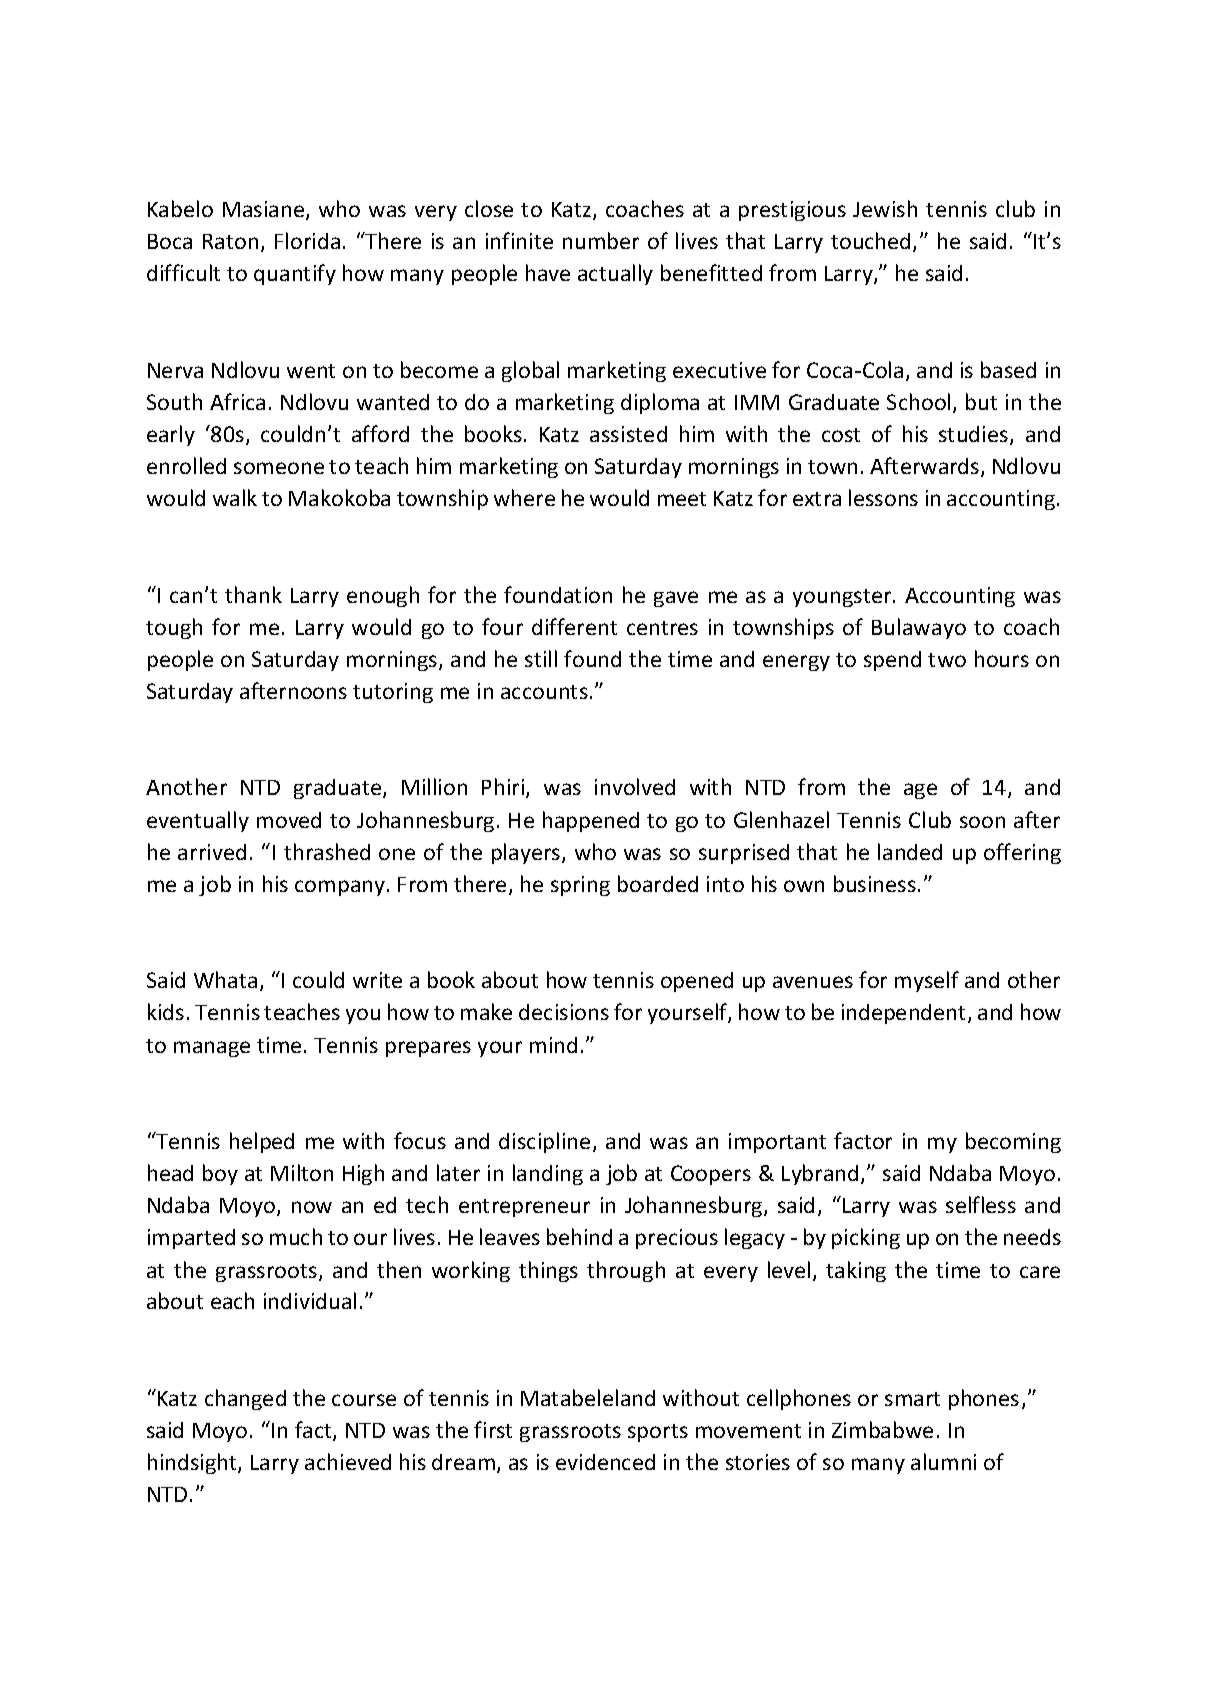  I want to click on independent, so click(903, 1014).
